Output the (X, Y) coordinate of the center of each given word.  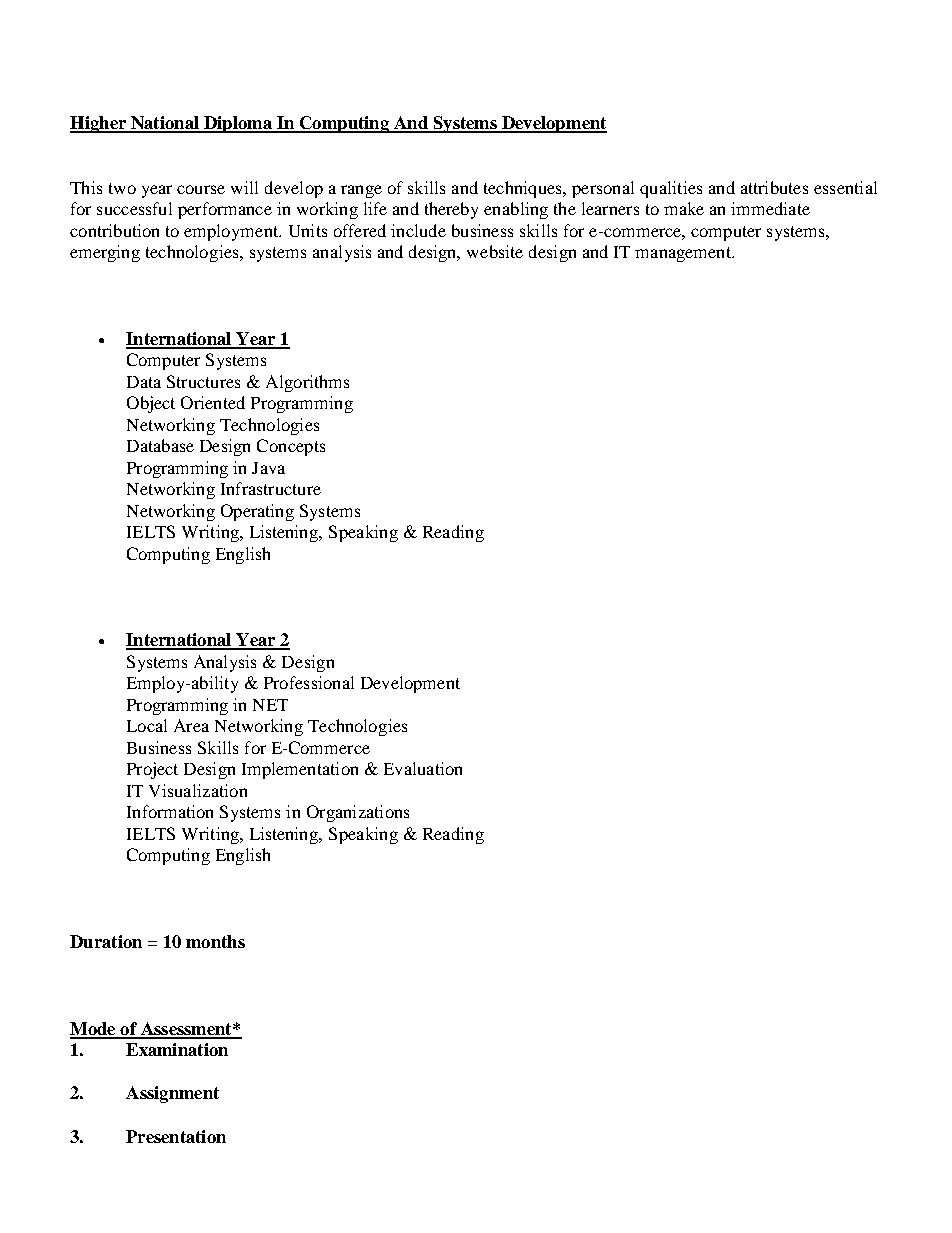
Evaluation (423, 768)
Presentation (176, 1136)
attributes (774, 187)
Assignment (172, 1094)
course (201, 189)
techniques (524, 189)
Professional (309, 682)
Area (191, 725)
